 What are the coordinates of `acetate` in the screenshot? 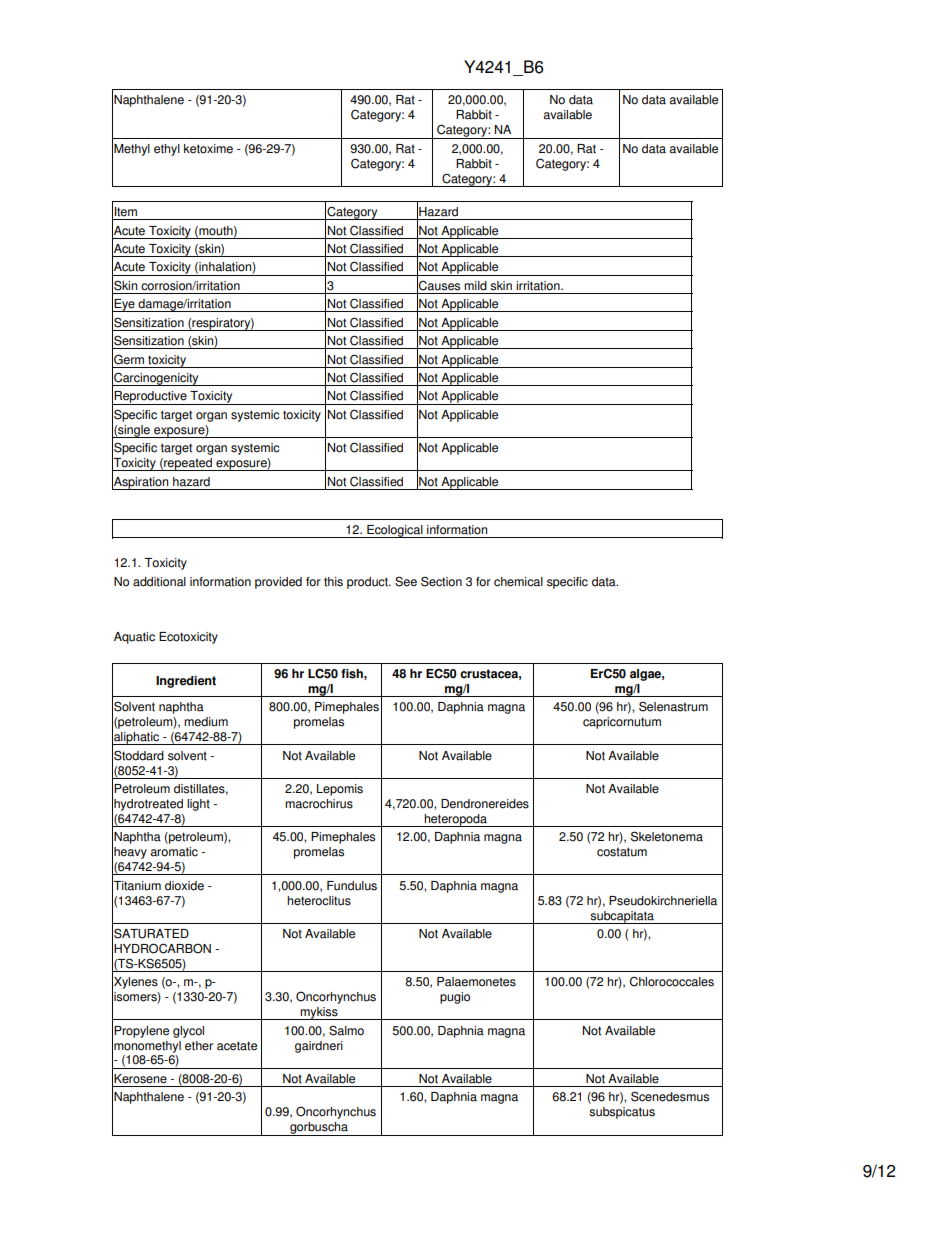 It's located at (237, 1046).
